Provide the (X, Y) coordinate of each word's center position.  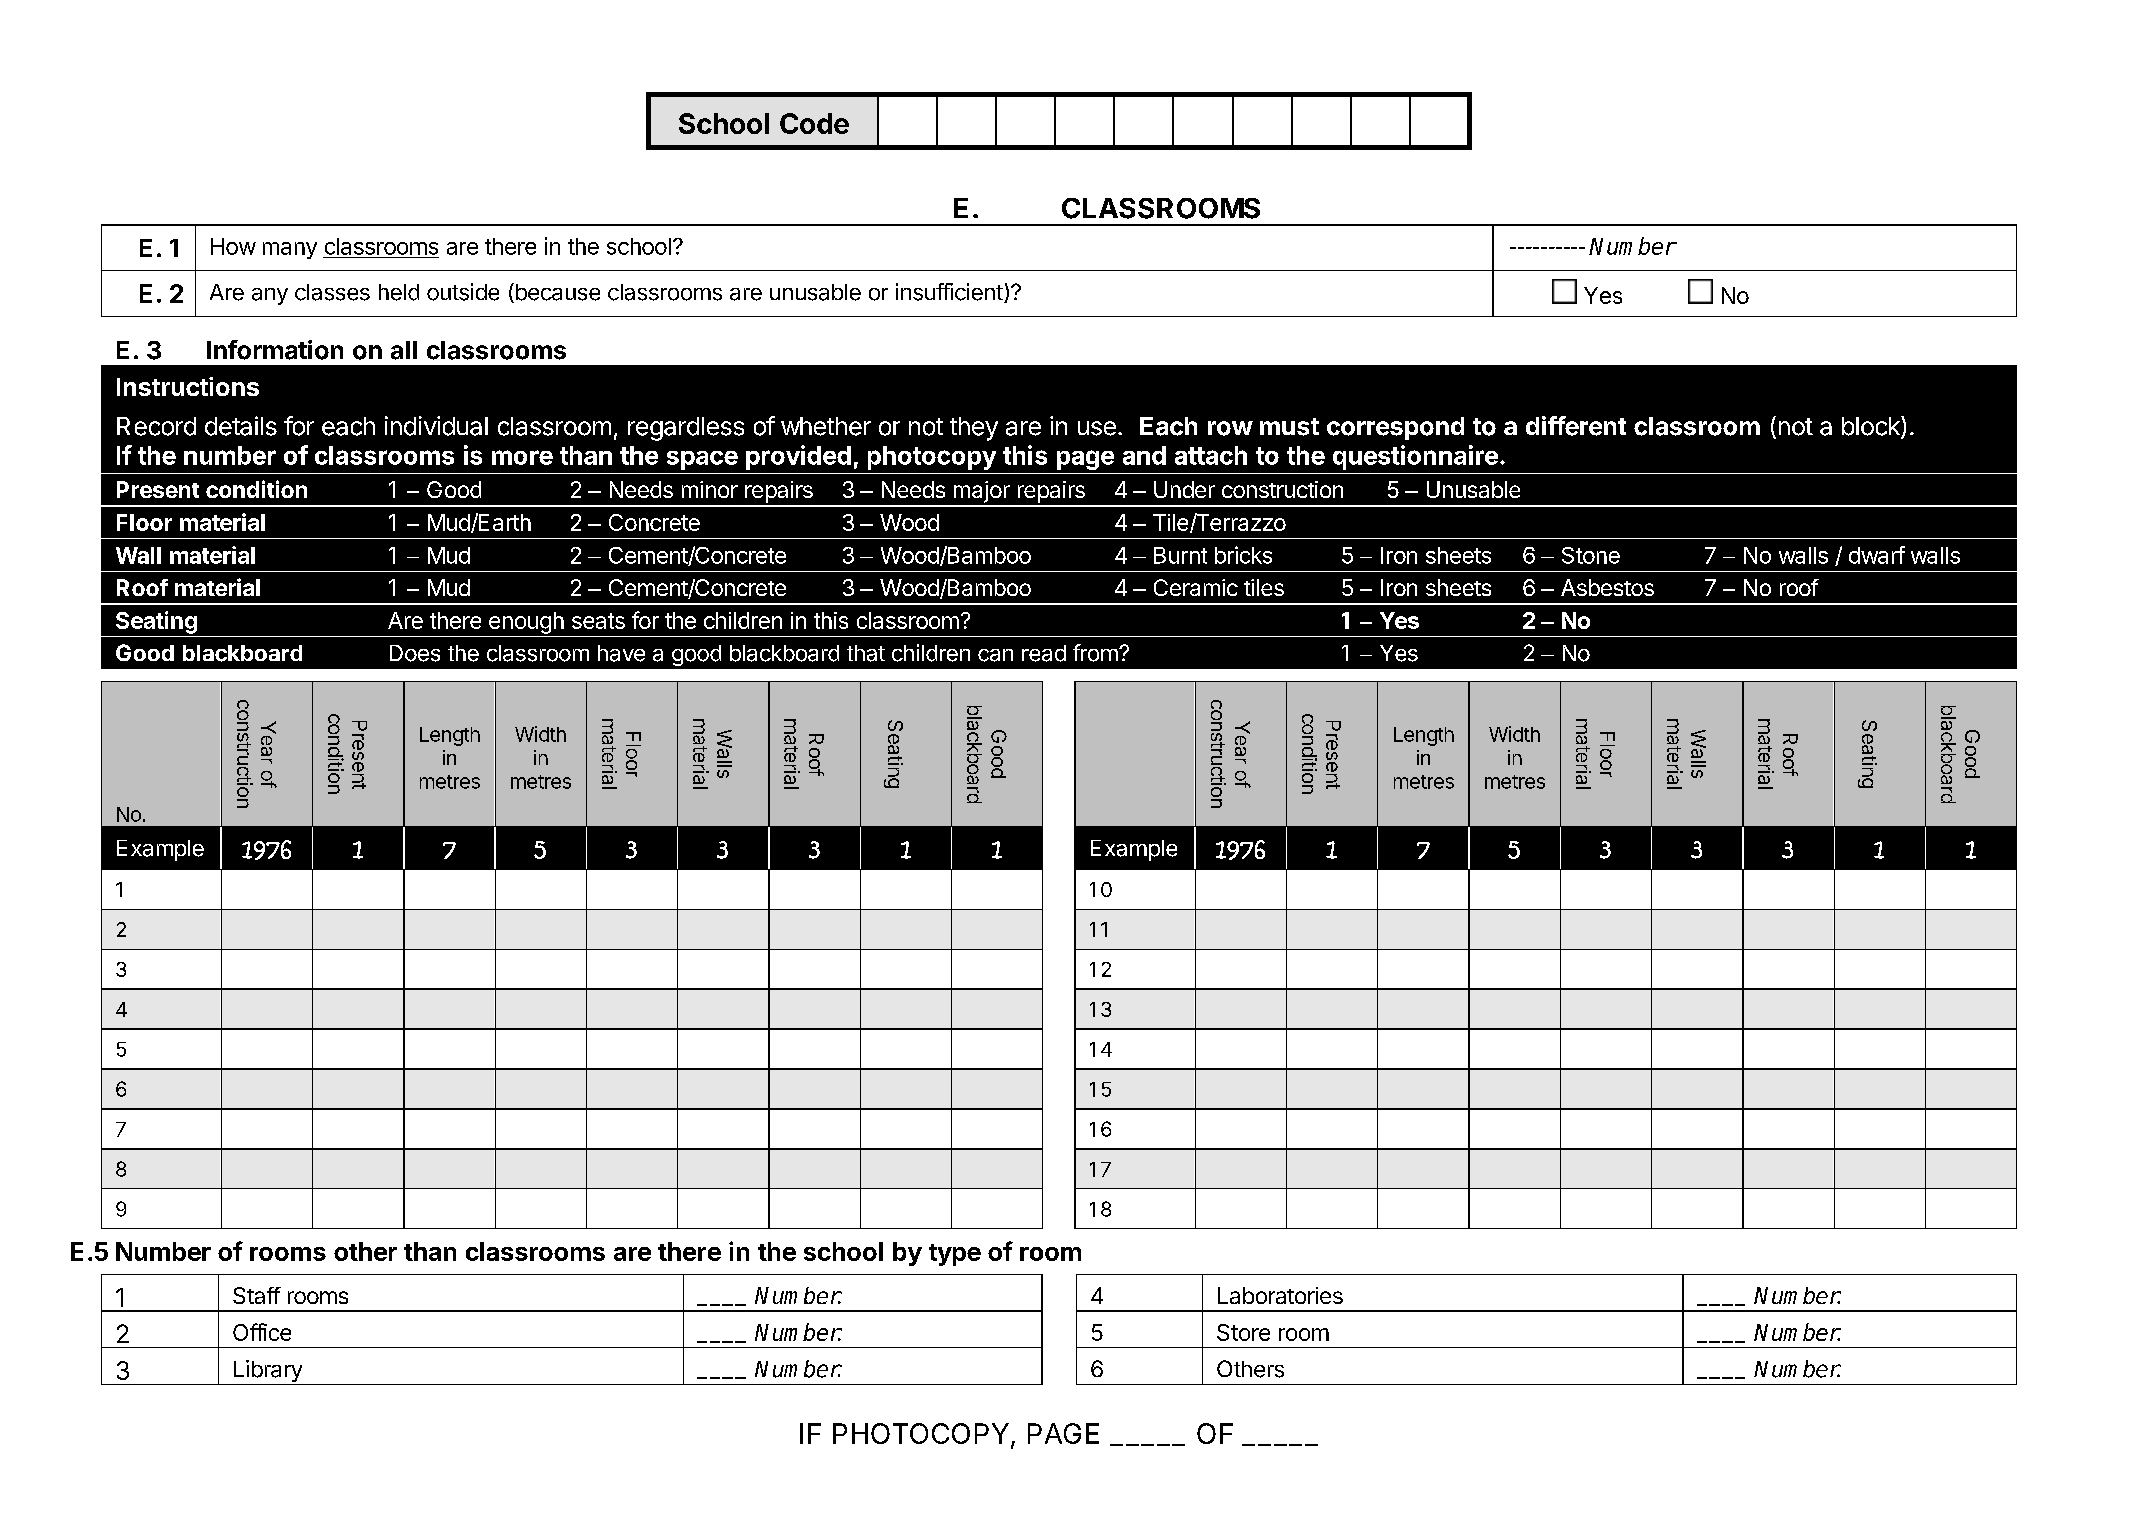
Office (262, 1332)
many (290, 250)
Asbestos (1607, 587)
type (955, 1255)
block (1872, 427)
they (974, 429)
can (995, 655)
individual (436, 426)
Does (415, 653)
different (1576, 426)
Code (814, 123)
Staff (257, 1295)
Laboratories (1280, 1295)
